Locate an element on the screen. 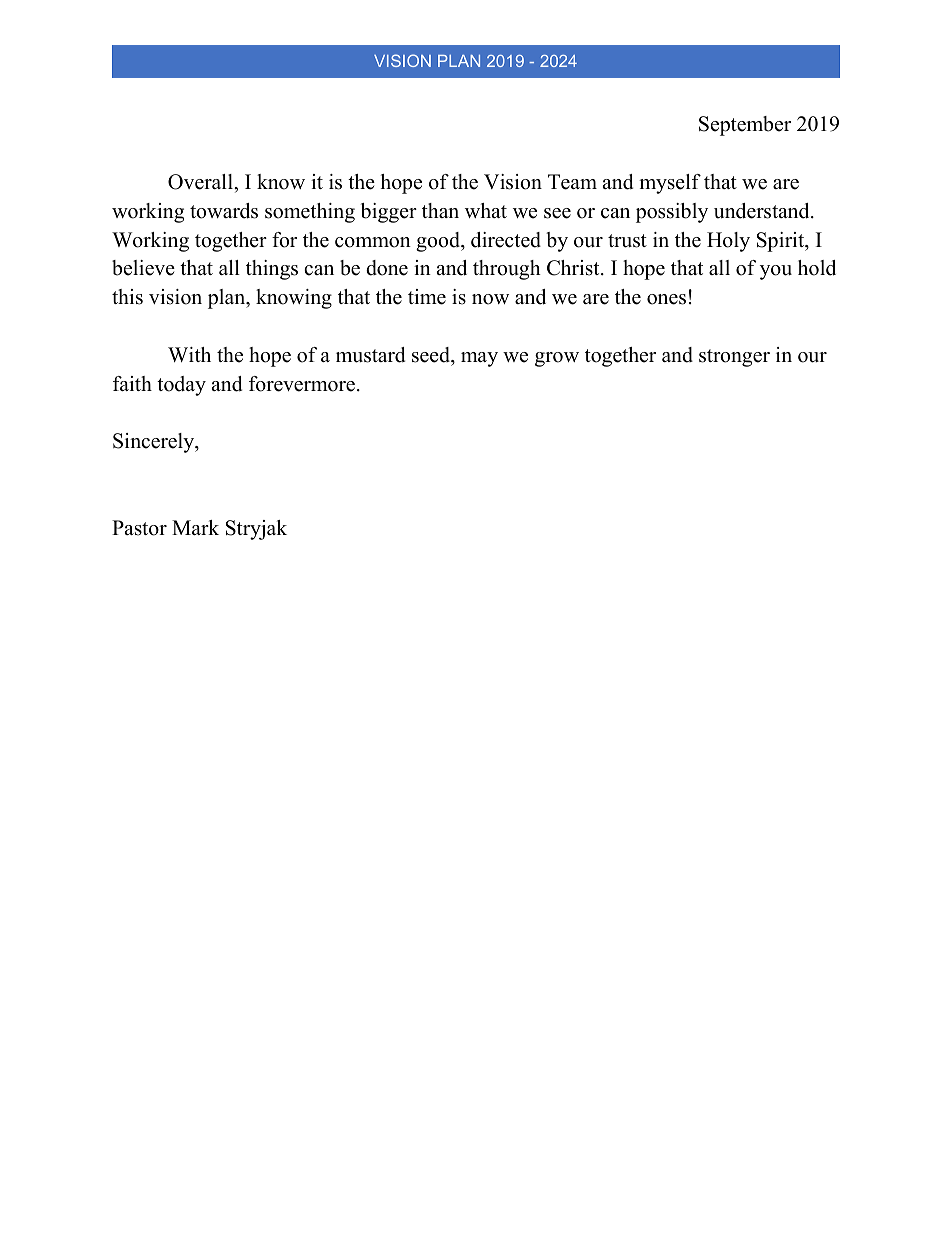  today is located at coordinates (181, 386).
